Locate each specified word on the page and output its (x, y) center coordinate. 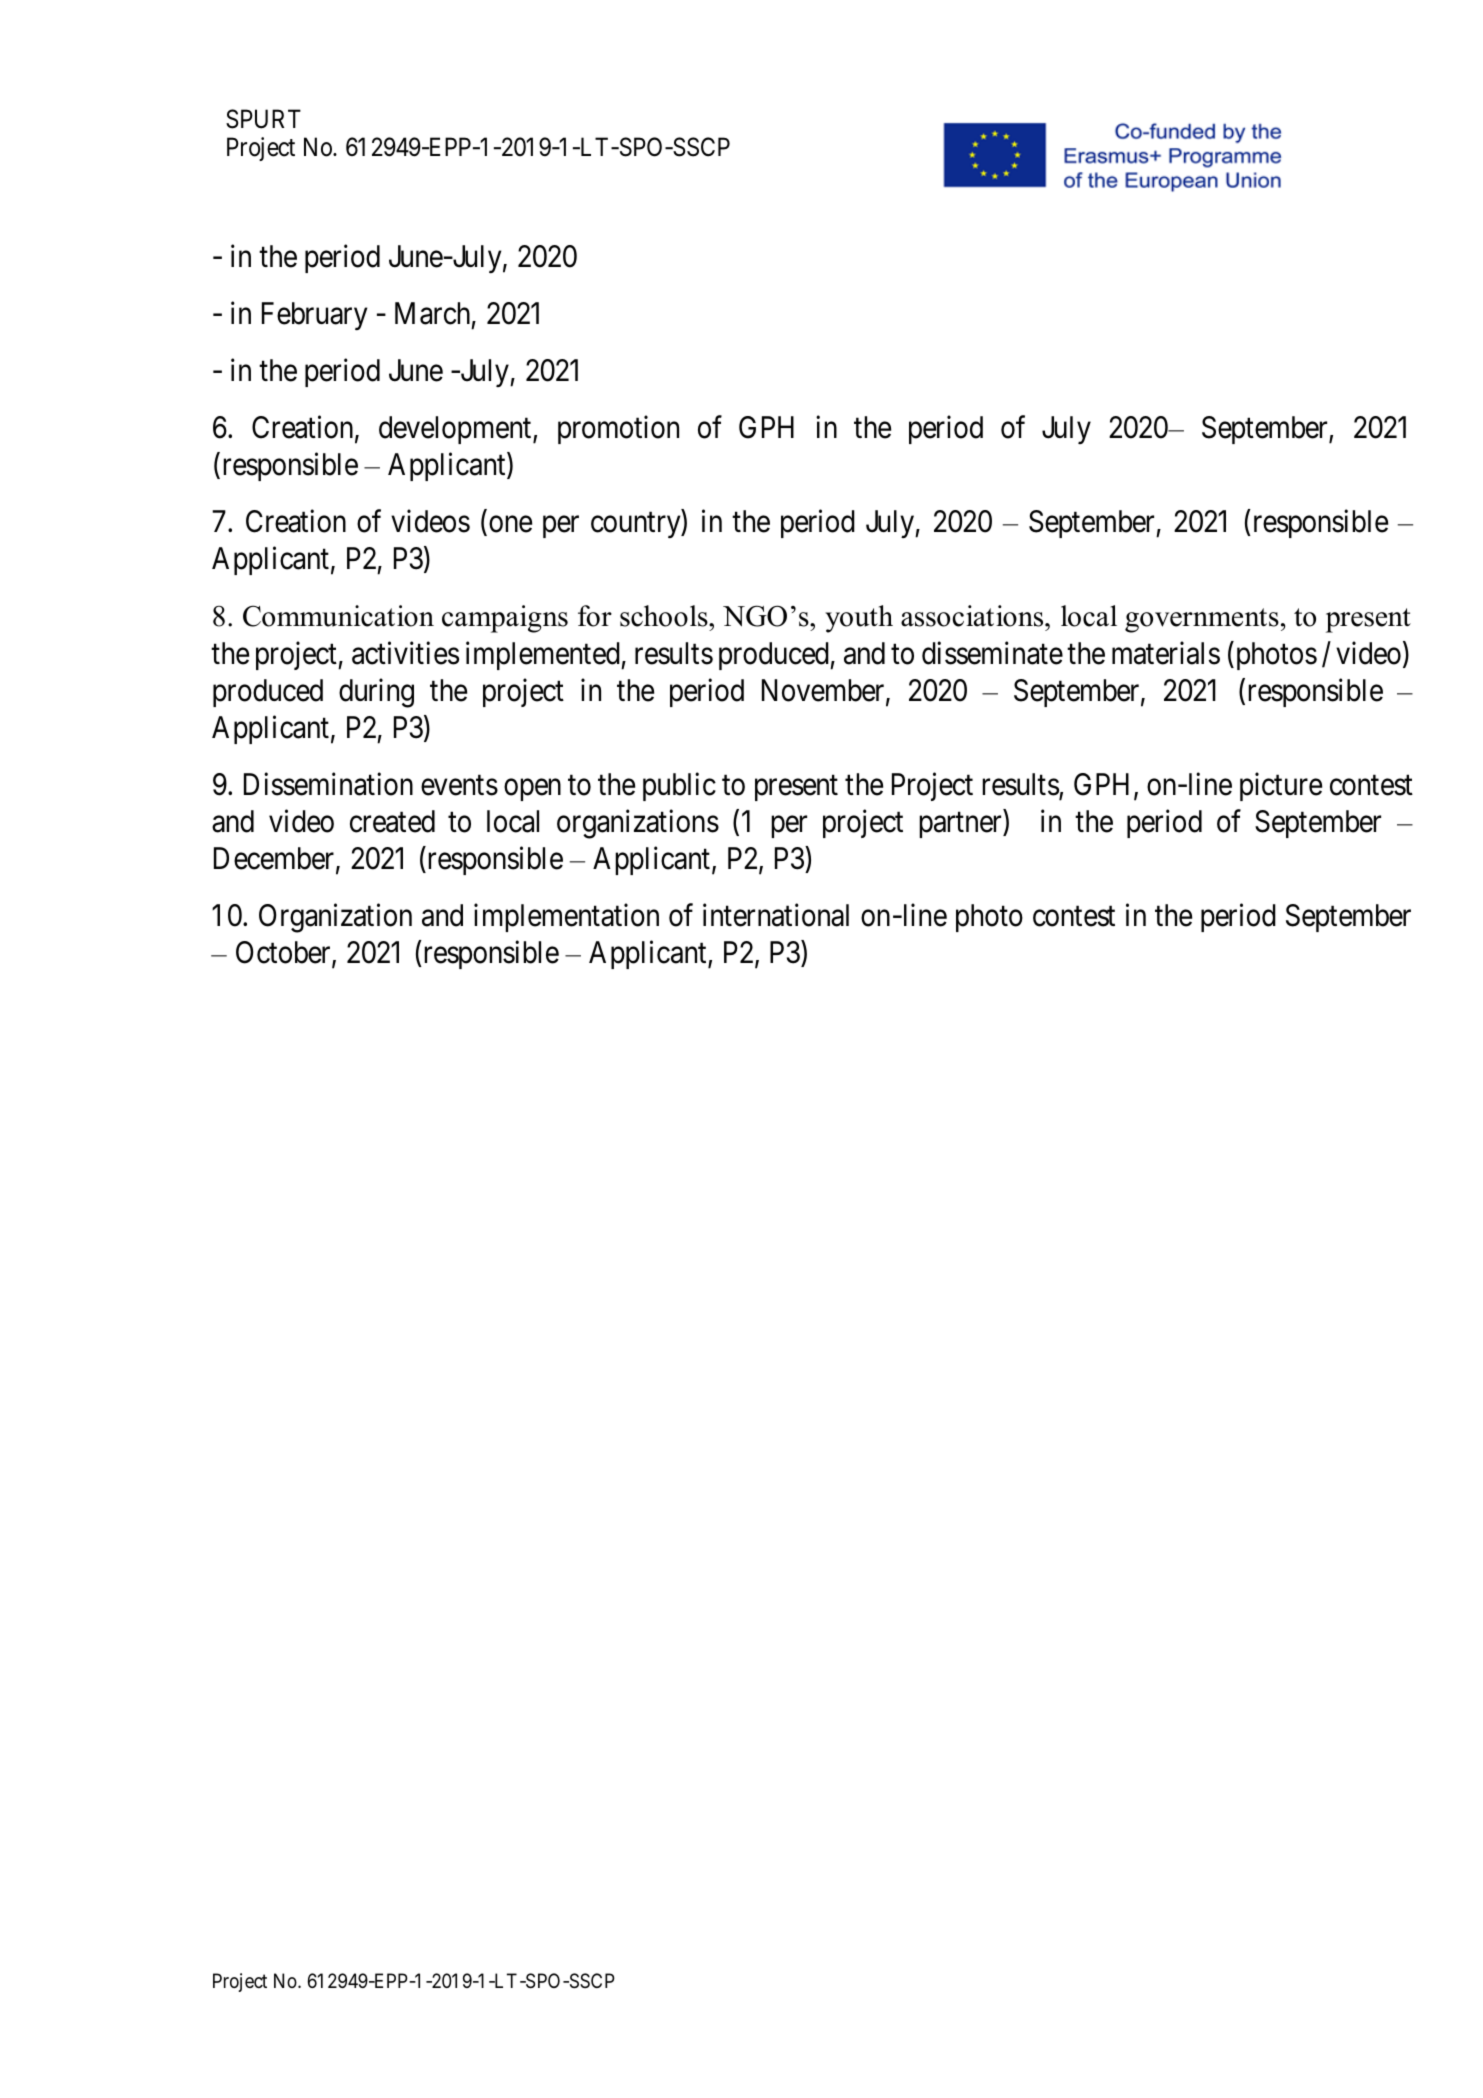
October (284, 954)
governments (1202, 620)
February (314, 316)
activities (405, 653)
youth (859, 619)
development (456, 430)
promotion (618, 430)
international (776, 915)
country (637, 525)
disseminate (992, 653)
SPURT (263, 119)
